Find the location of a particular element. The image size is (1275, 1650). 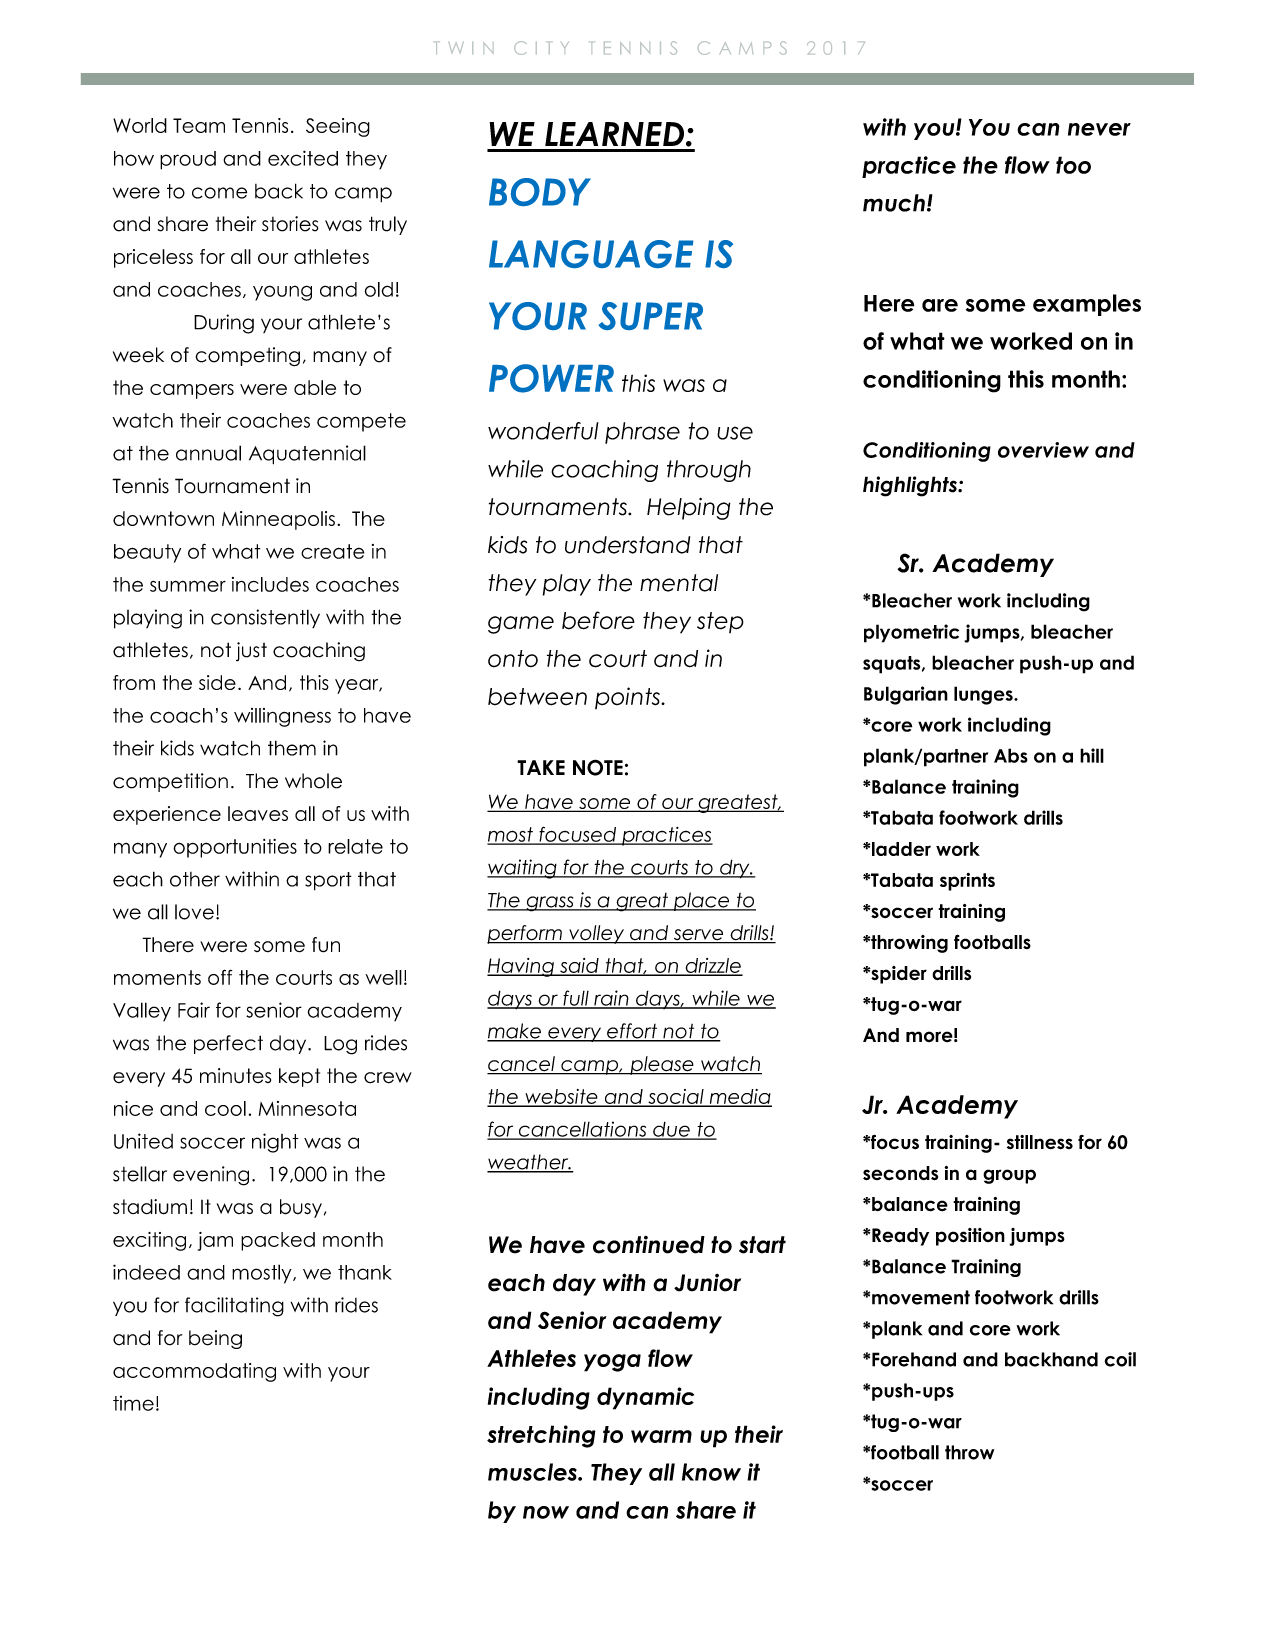

too is located at coordinates (1073, 165).
